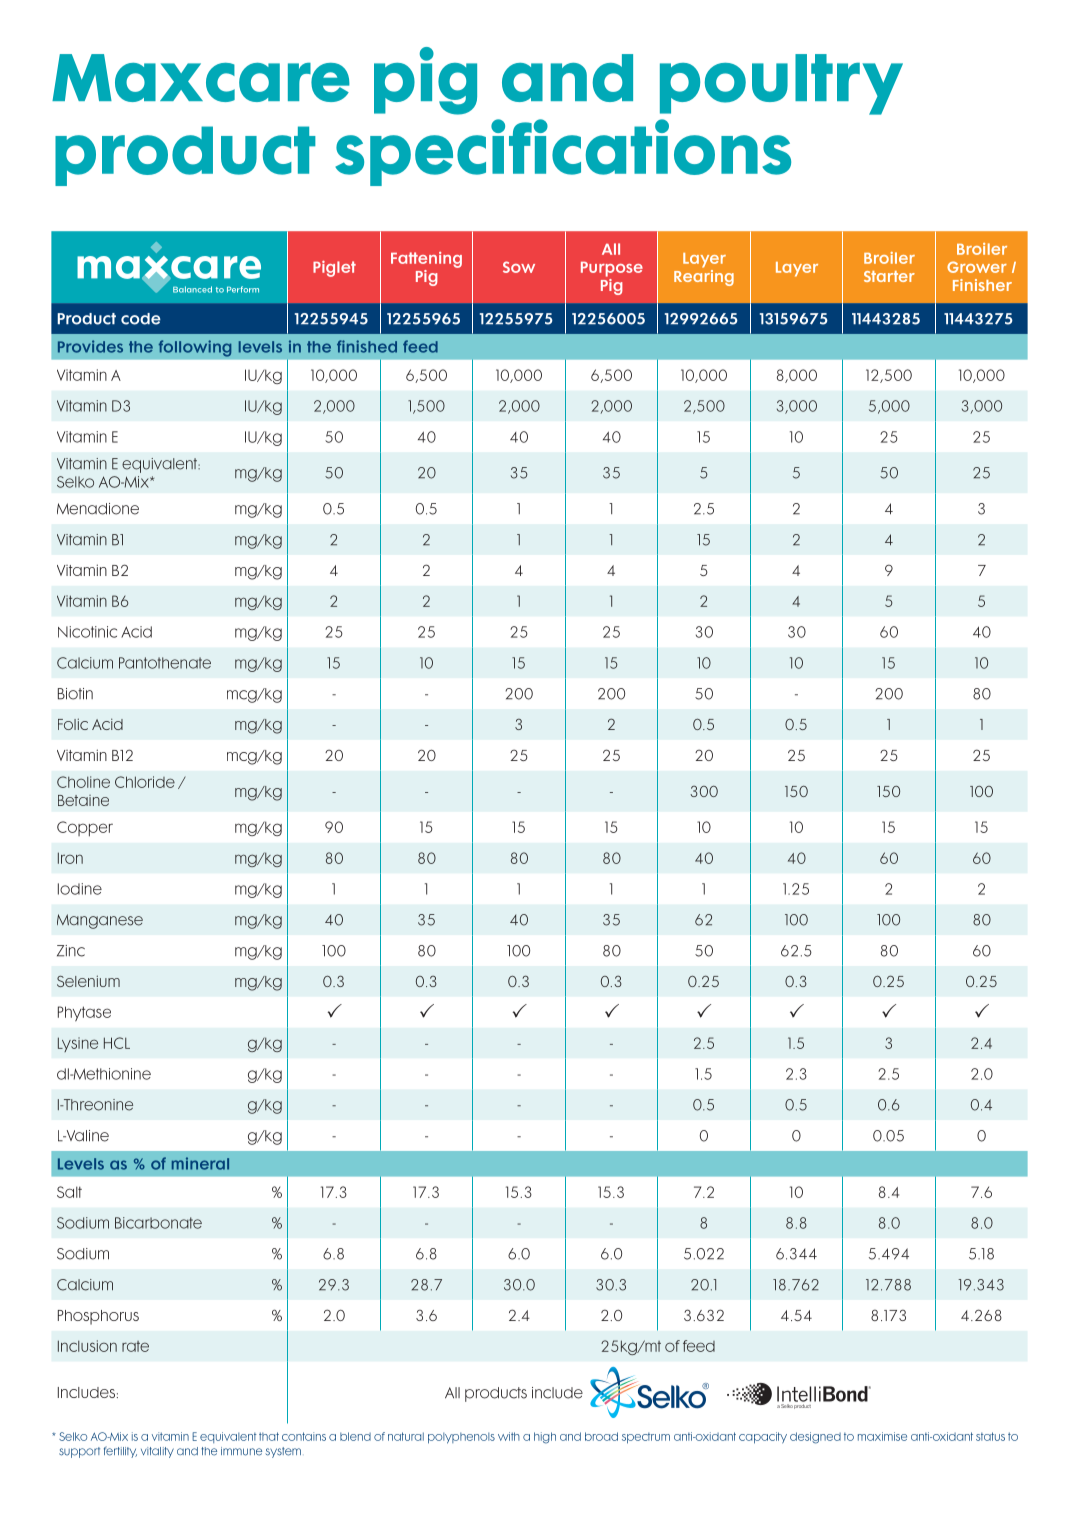  What do you see at coordinates (367, 346) in the screenshot?
I see `finished` at bounding box center [367, 346].
